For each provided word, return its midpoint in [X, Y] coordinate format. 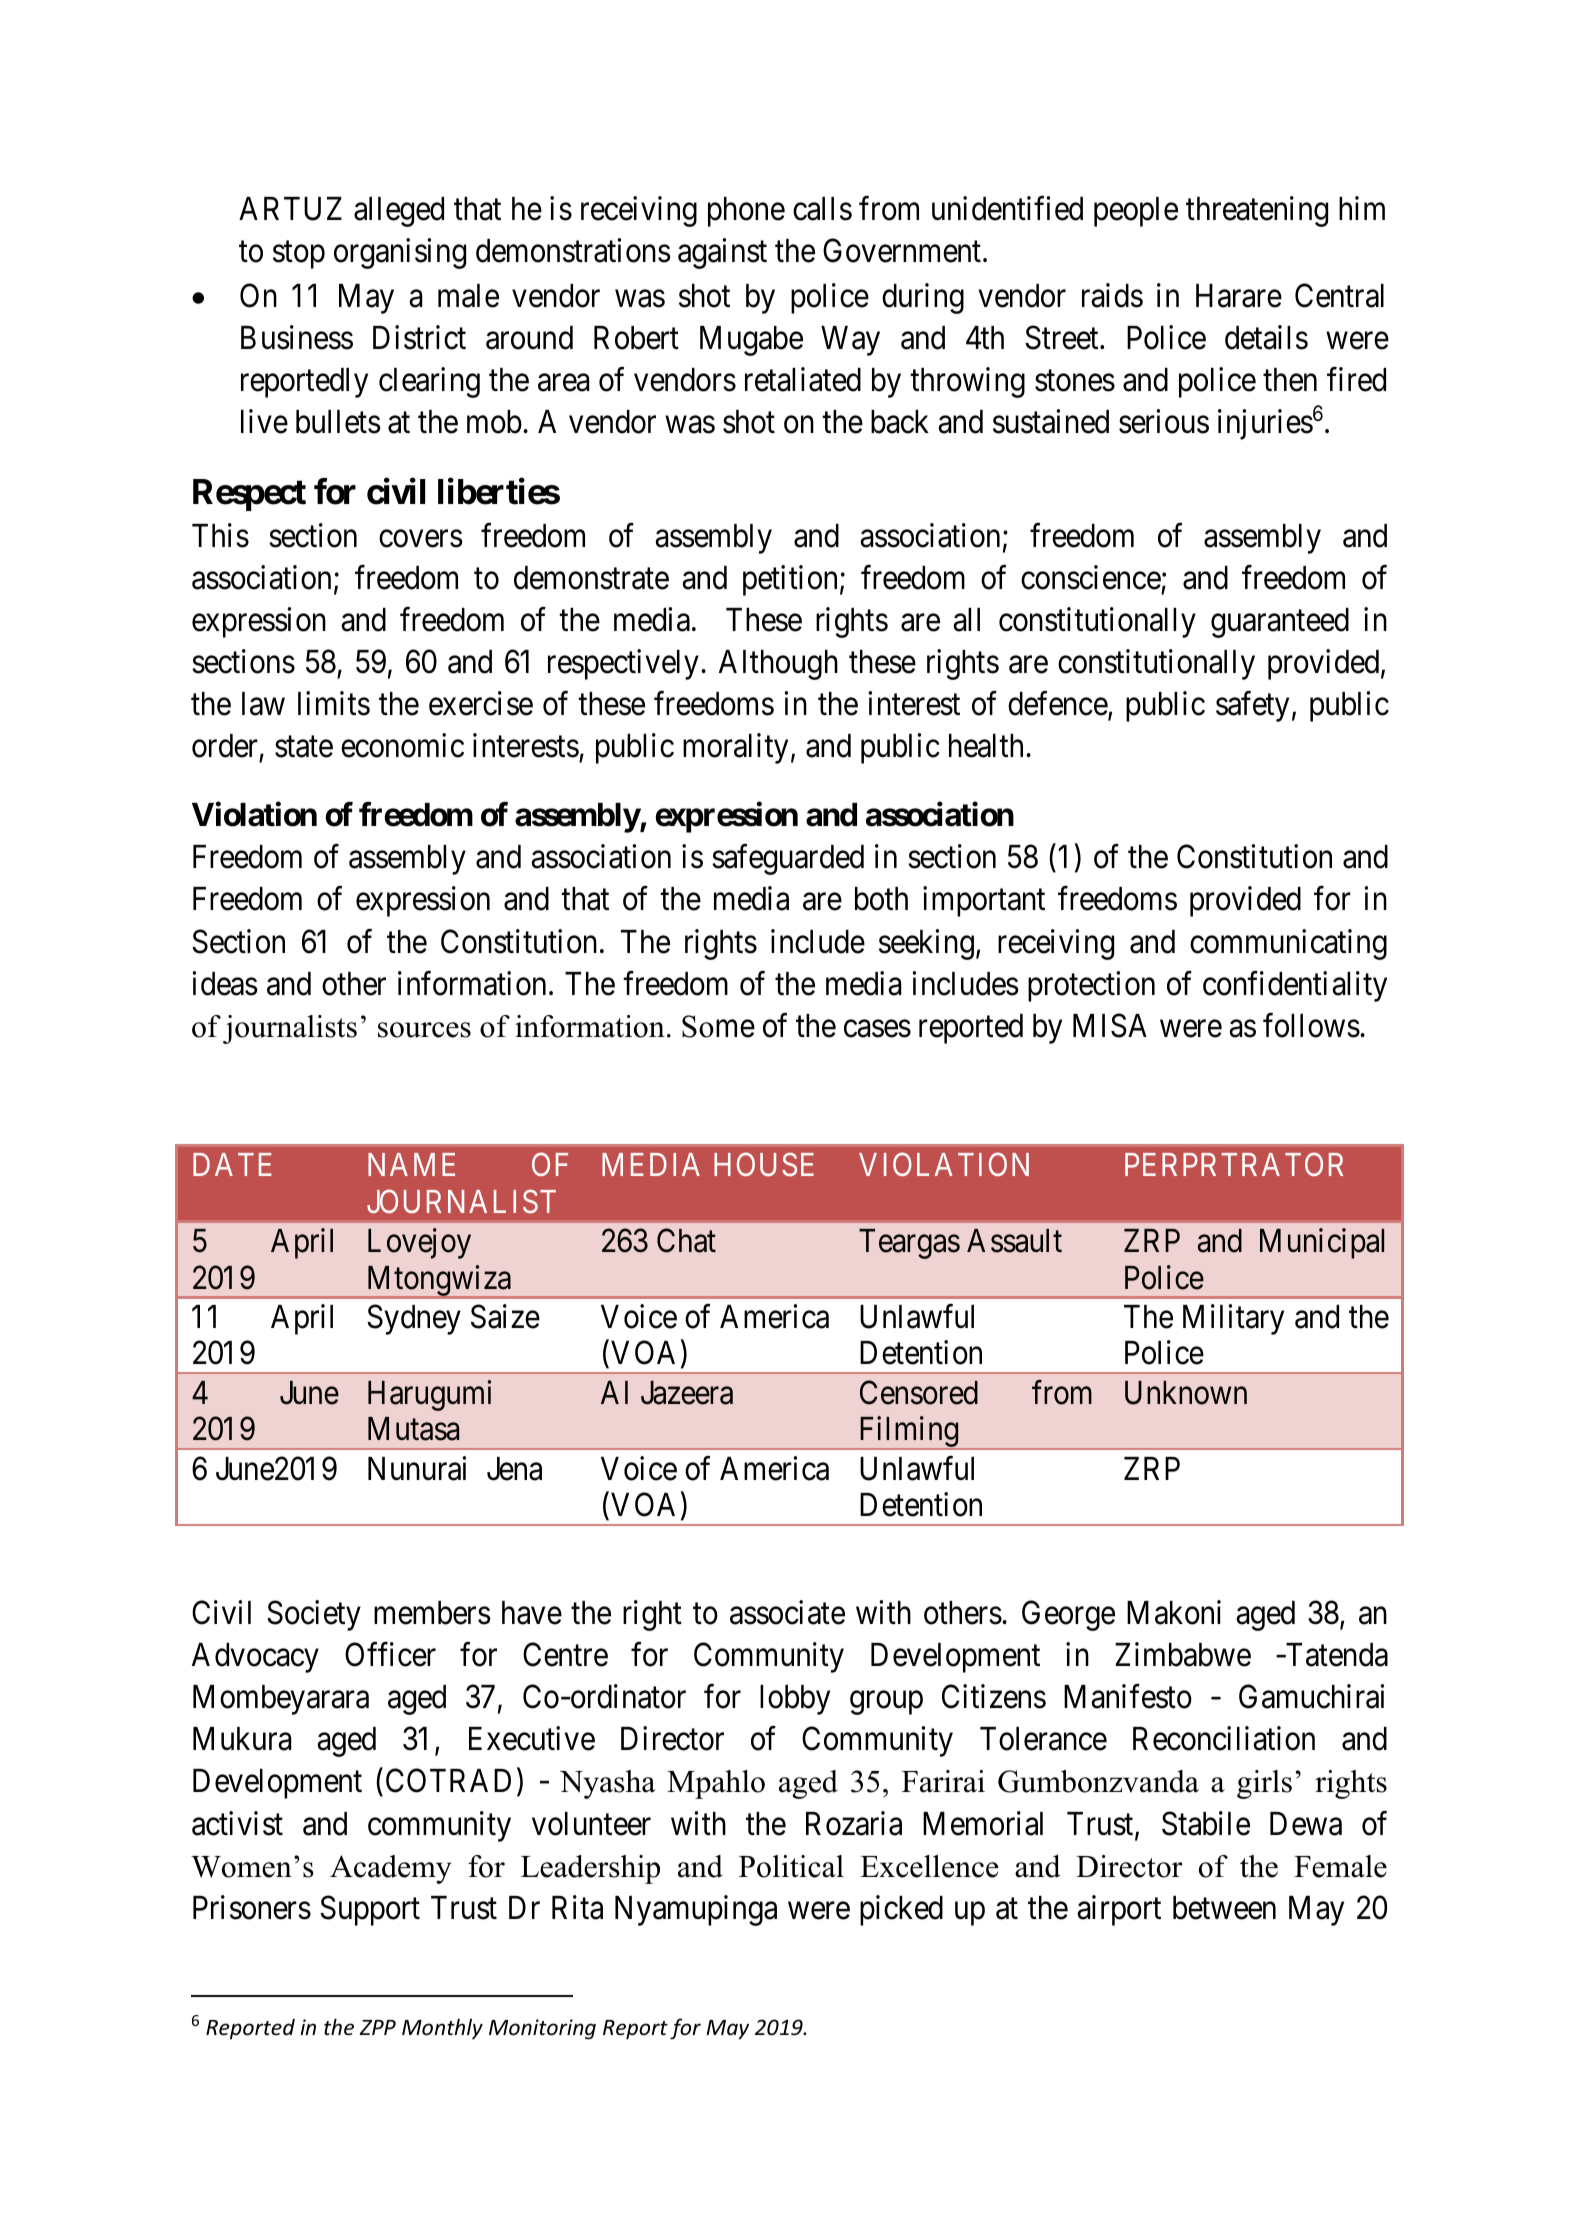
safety [1252, 707]
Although [778, 665]
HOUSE [764, 1165]
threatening [1257, 211]
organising [400, 253]
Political [791, 1866]
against [722, 253]
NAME [411, 1164]
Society [314, 1615]
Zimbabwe [1183, 1655]
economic [402, 746]
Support [370, 1910]
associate [787, 1612]
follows [1311, 1025]
